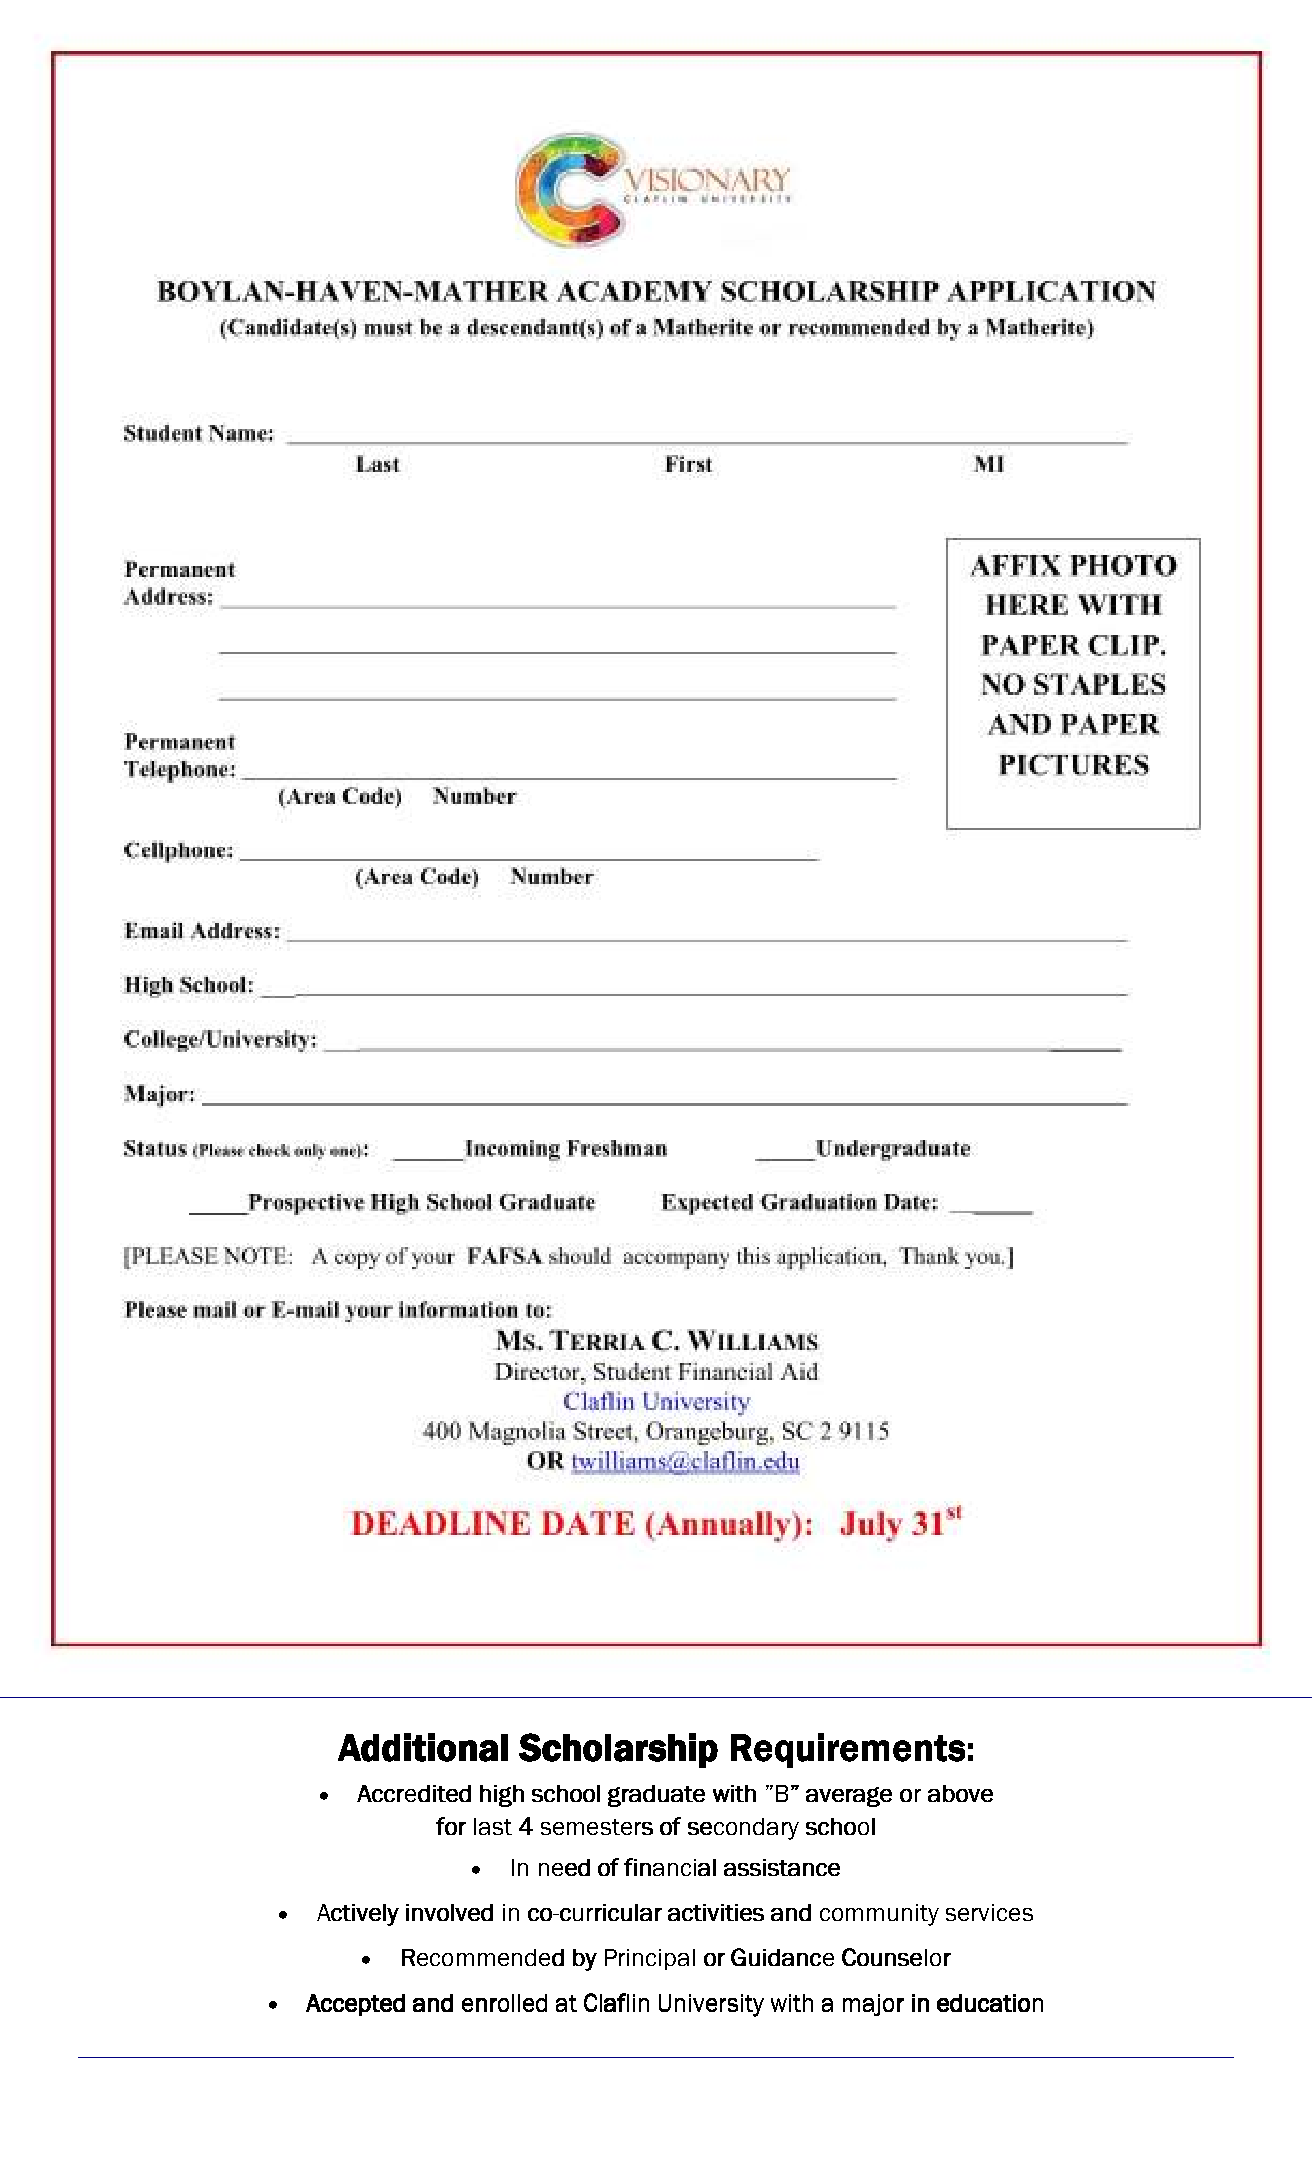 The width and height of the page is (1312, 2161). What do you see at coordinates (423, 1747) in the page?
I see `Additional` at bounding box center [423, 1747].
